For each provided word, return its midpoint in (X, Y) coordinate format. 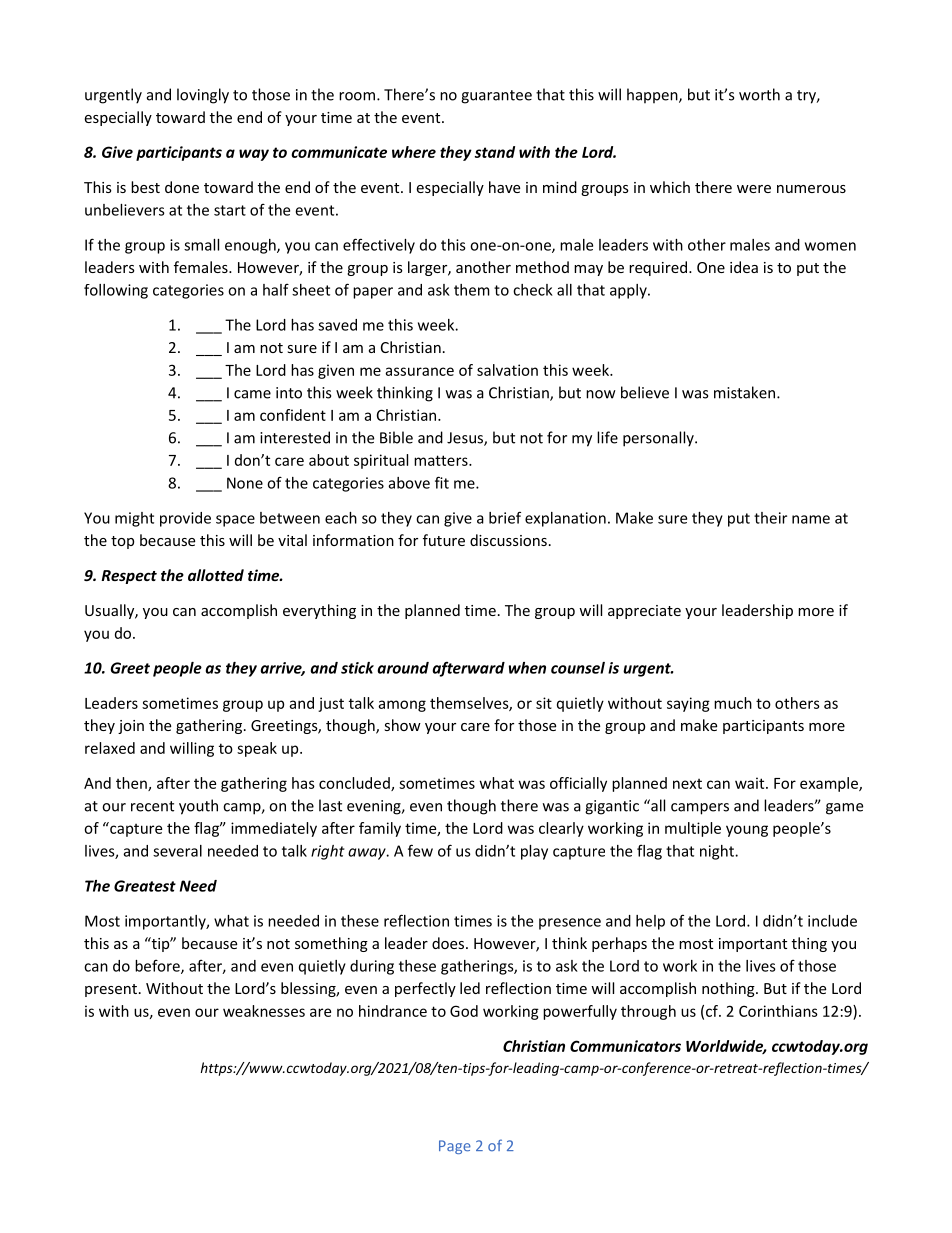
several (177, 851)
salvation (507, 370)
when (527, 668)
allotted (216, 575)
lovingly (203, 96)
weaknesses (264, 1011)
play (534, 852)
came (252, 394)
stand (495, 152)
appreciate (644, 612)
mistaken (746, 392)
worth (759, 94)
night (718, 852)
